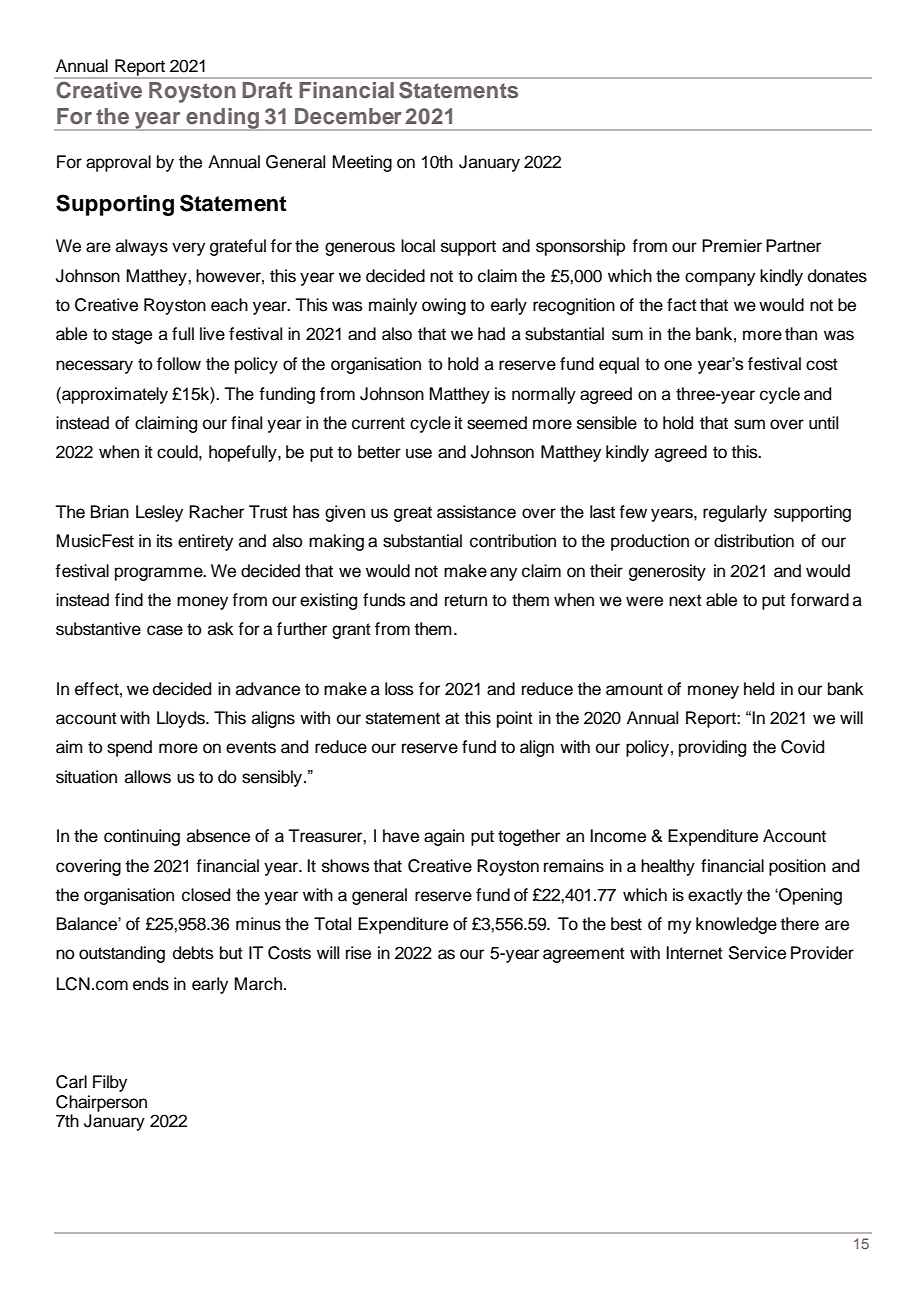 This screenshot has width=924, height=1308. What do you see at coordinates (444, 837) in the screenshot?
I see `again` at bounding box center [444, 837].
